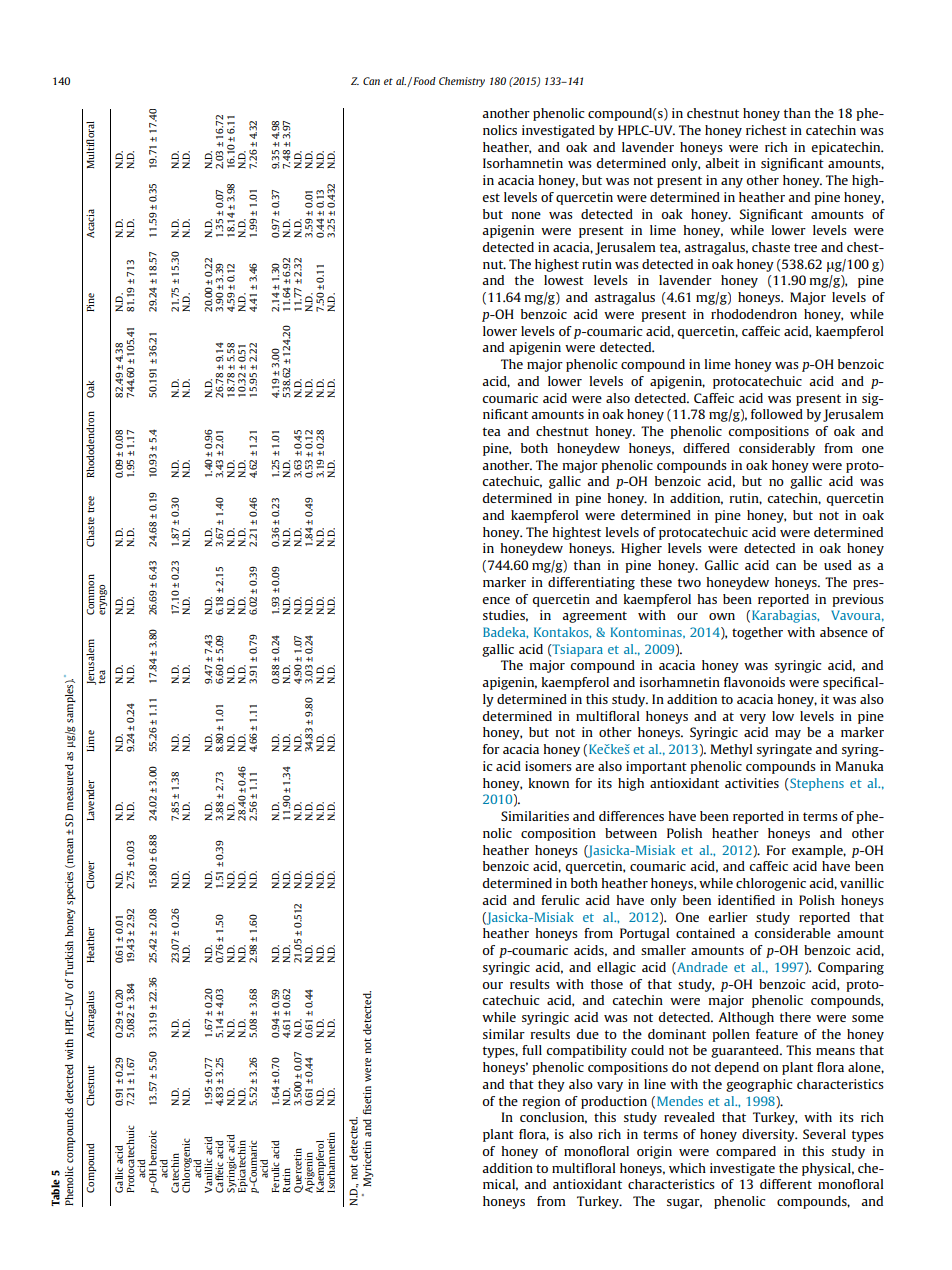 The width and height of the screenshot is (952, 1270). Describe the element at coordinates (594, 617) in the screenshot. I see `agreement` at that location.
